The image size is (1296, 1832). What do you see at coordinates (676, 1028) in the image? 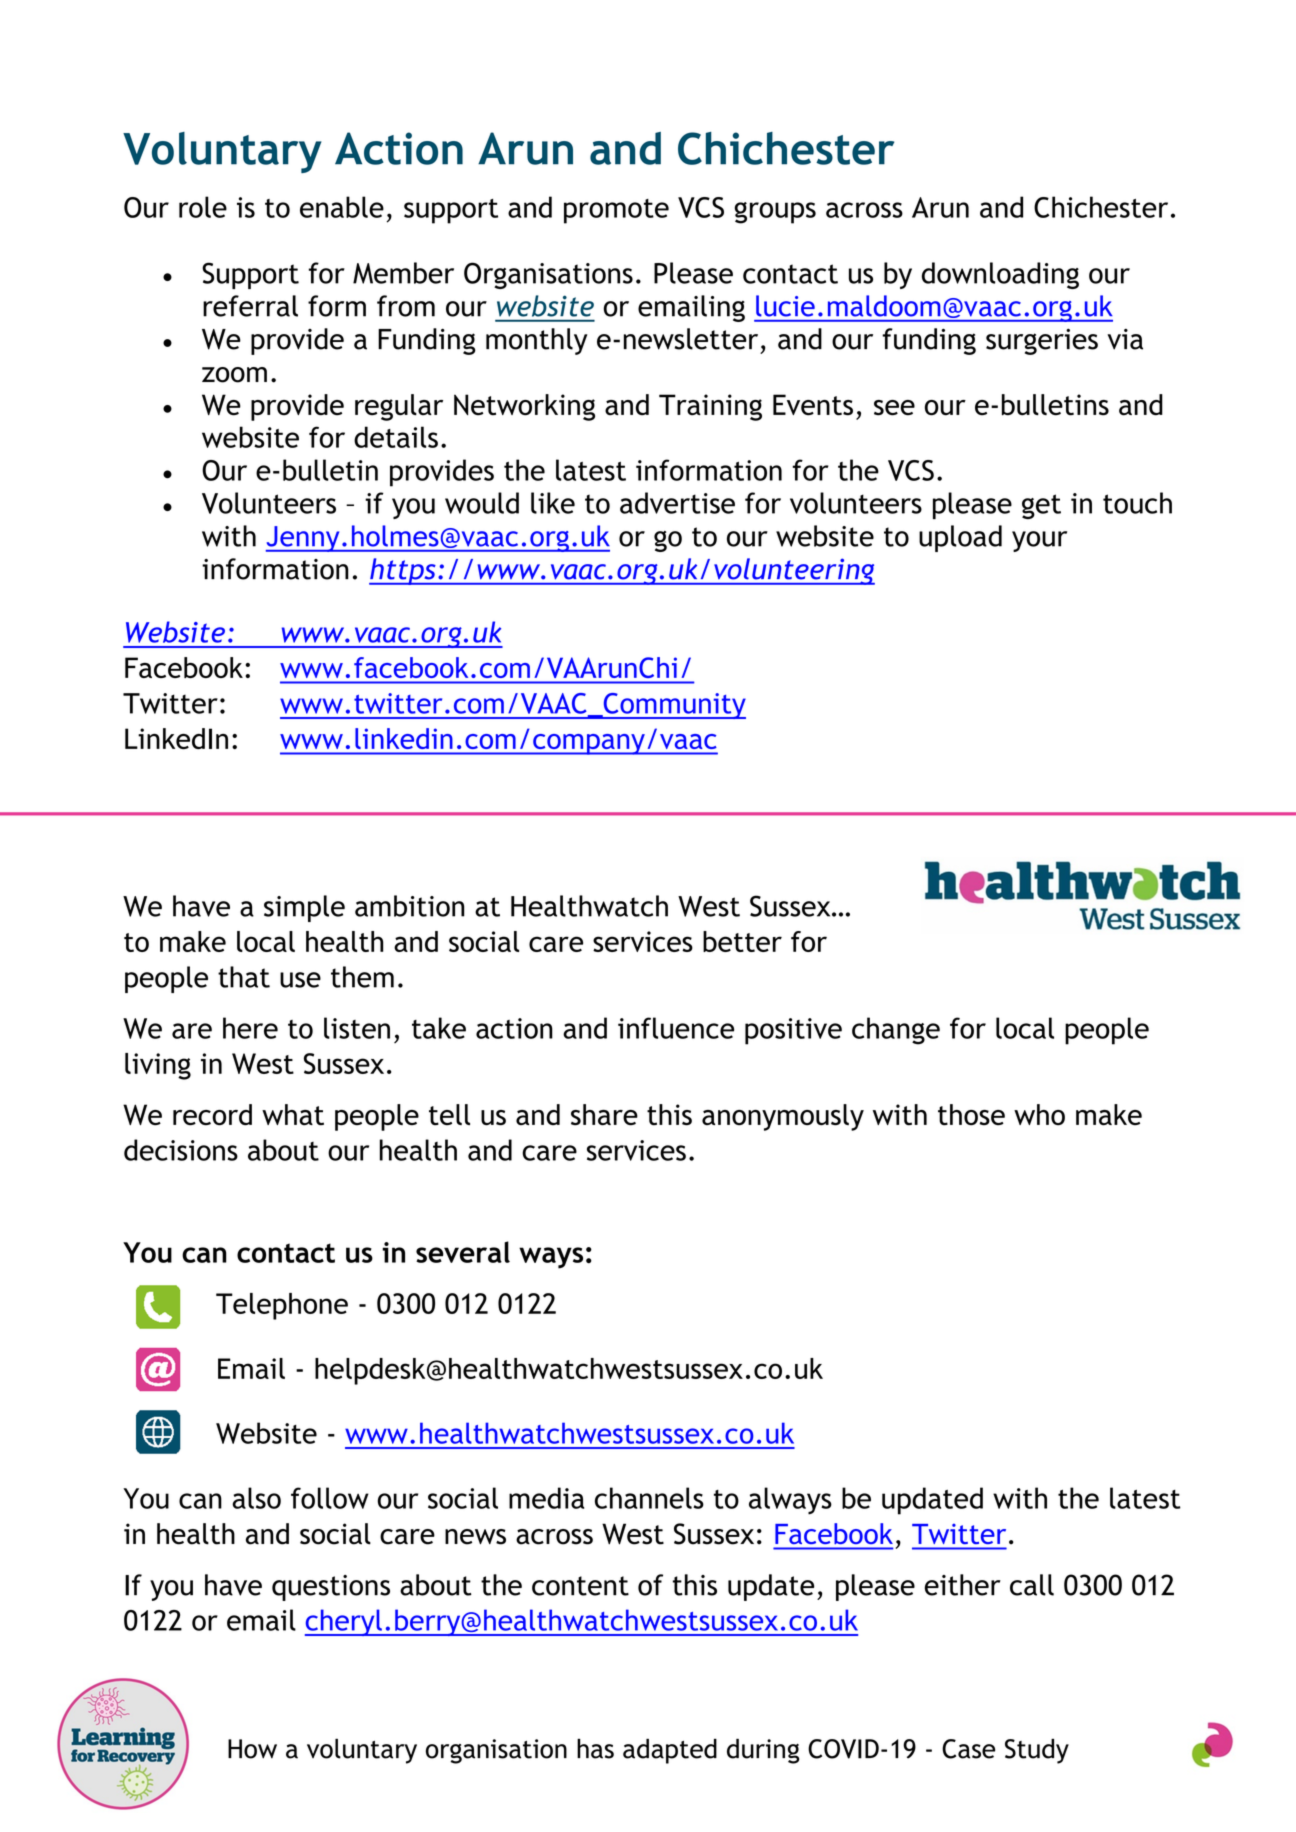
I see `influence` at bounding box center [676, 1028].
